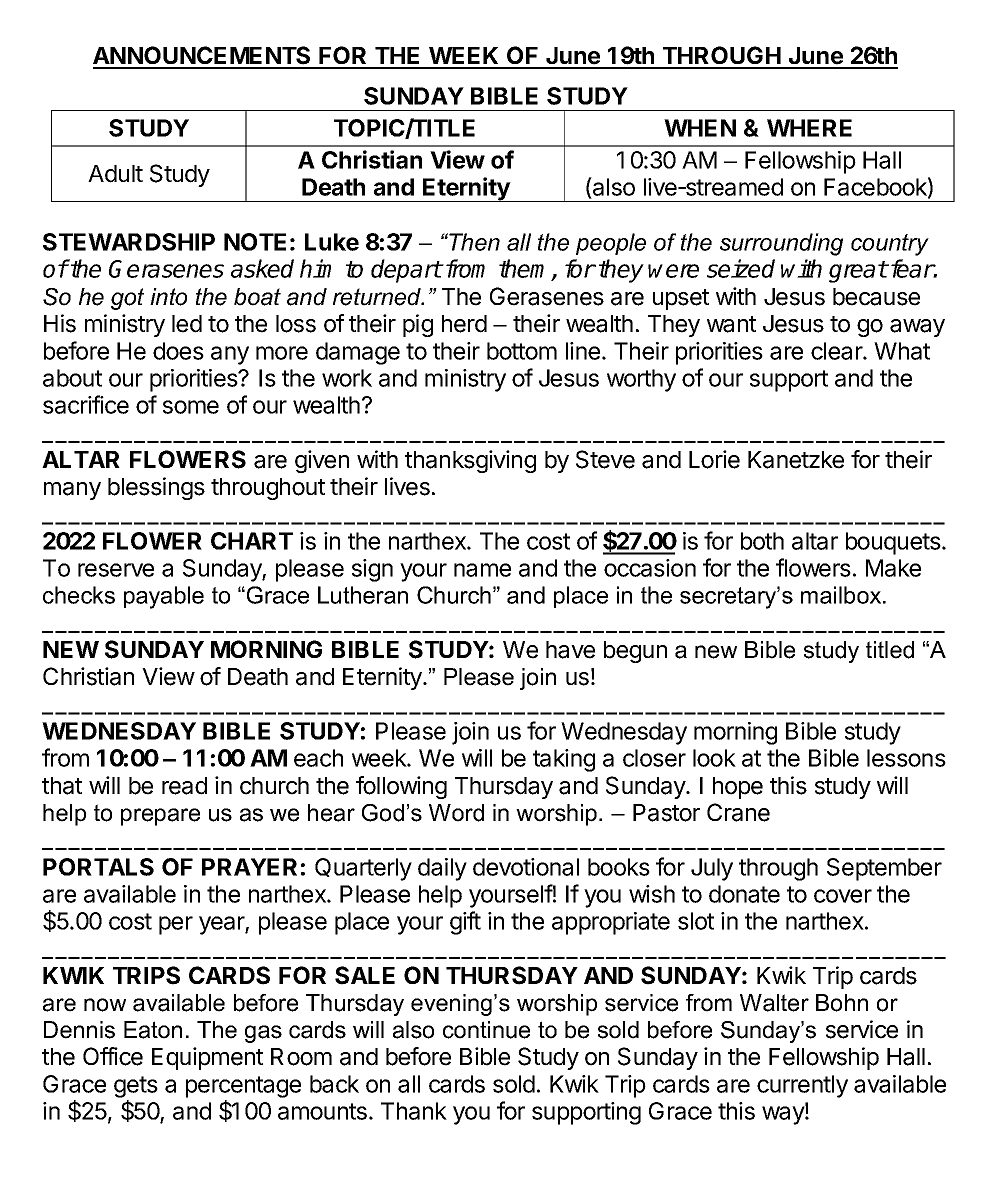 The image size is (991, 1204). Describe the element at coordinates (837, 351) in the image. I see `clear` at that location.
